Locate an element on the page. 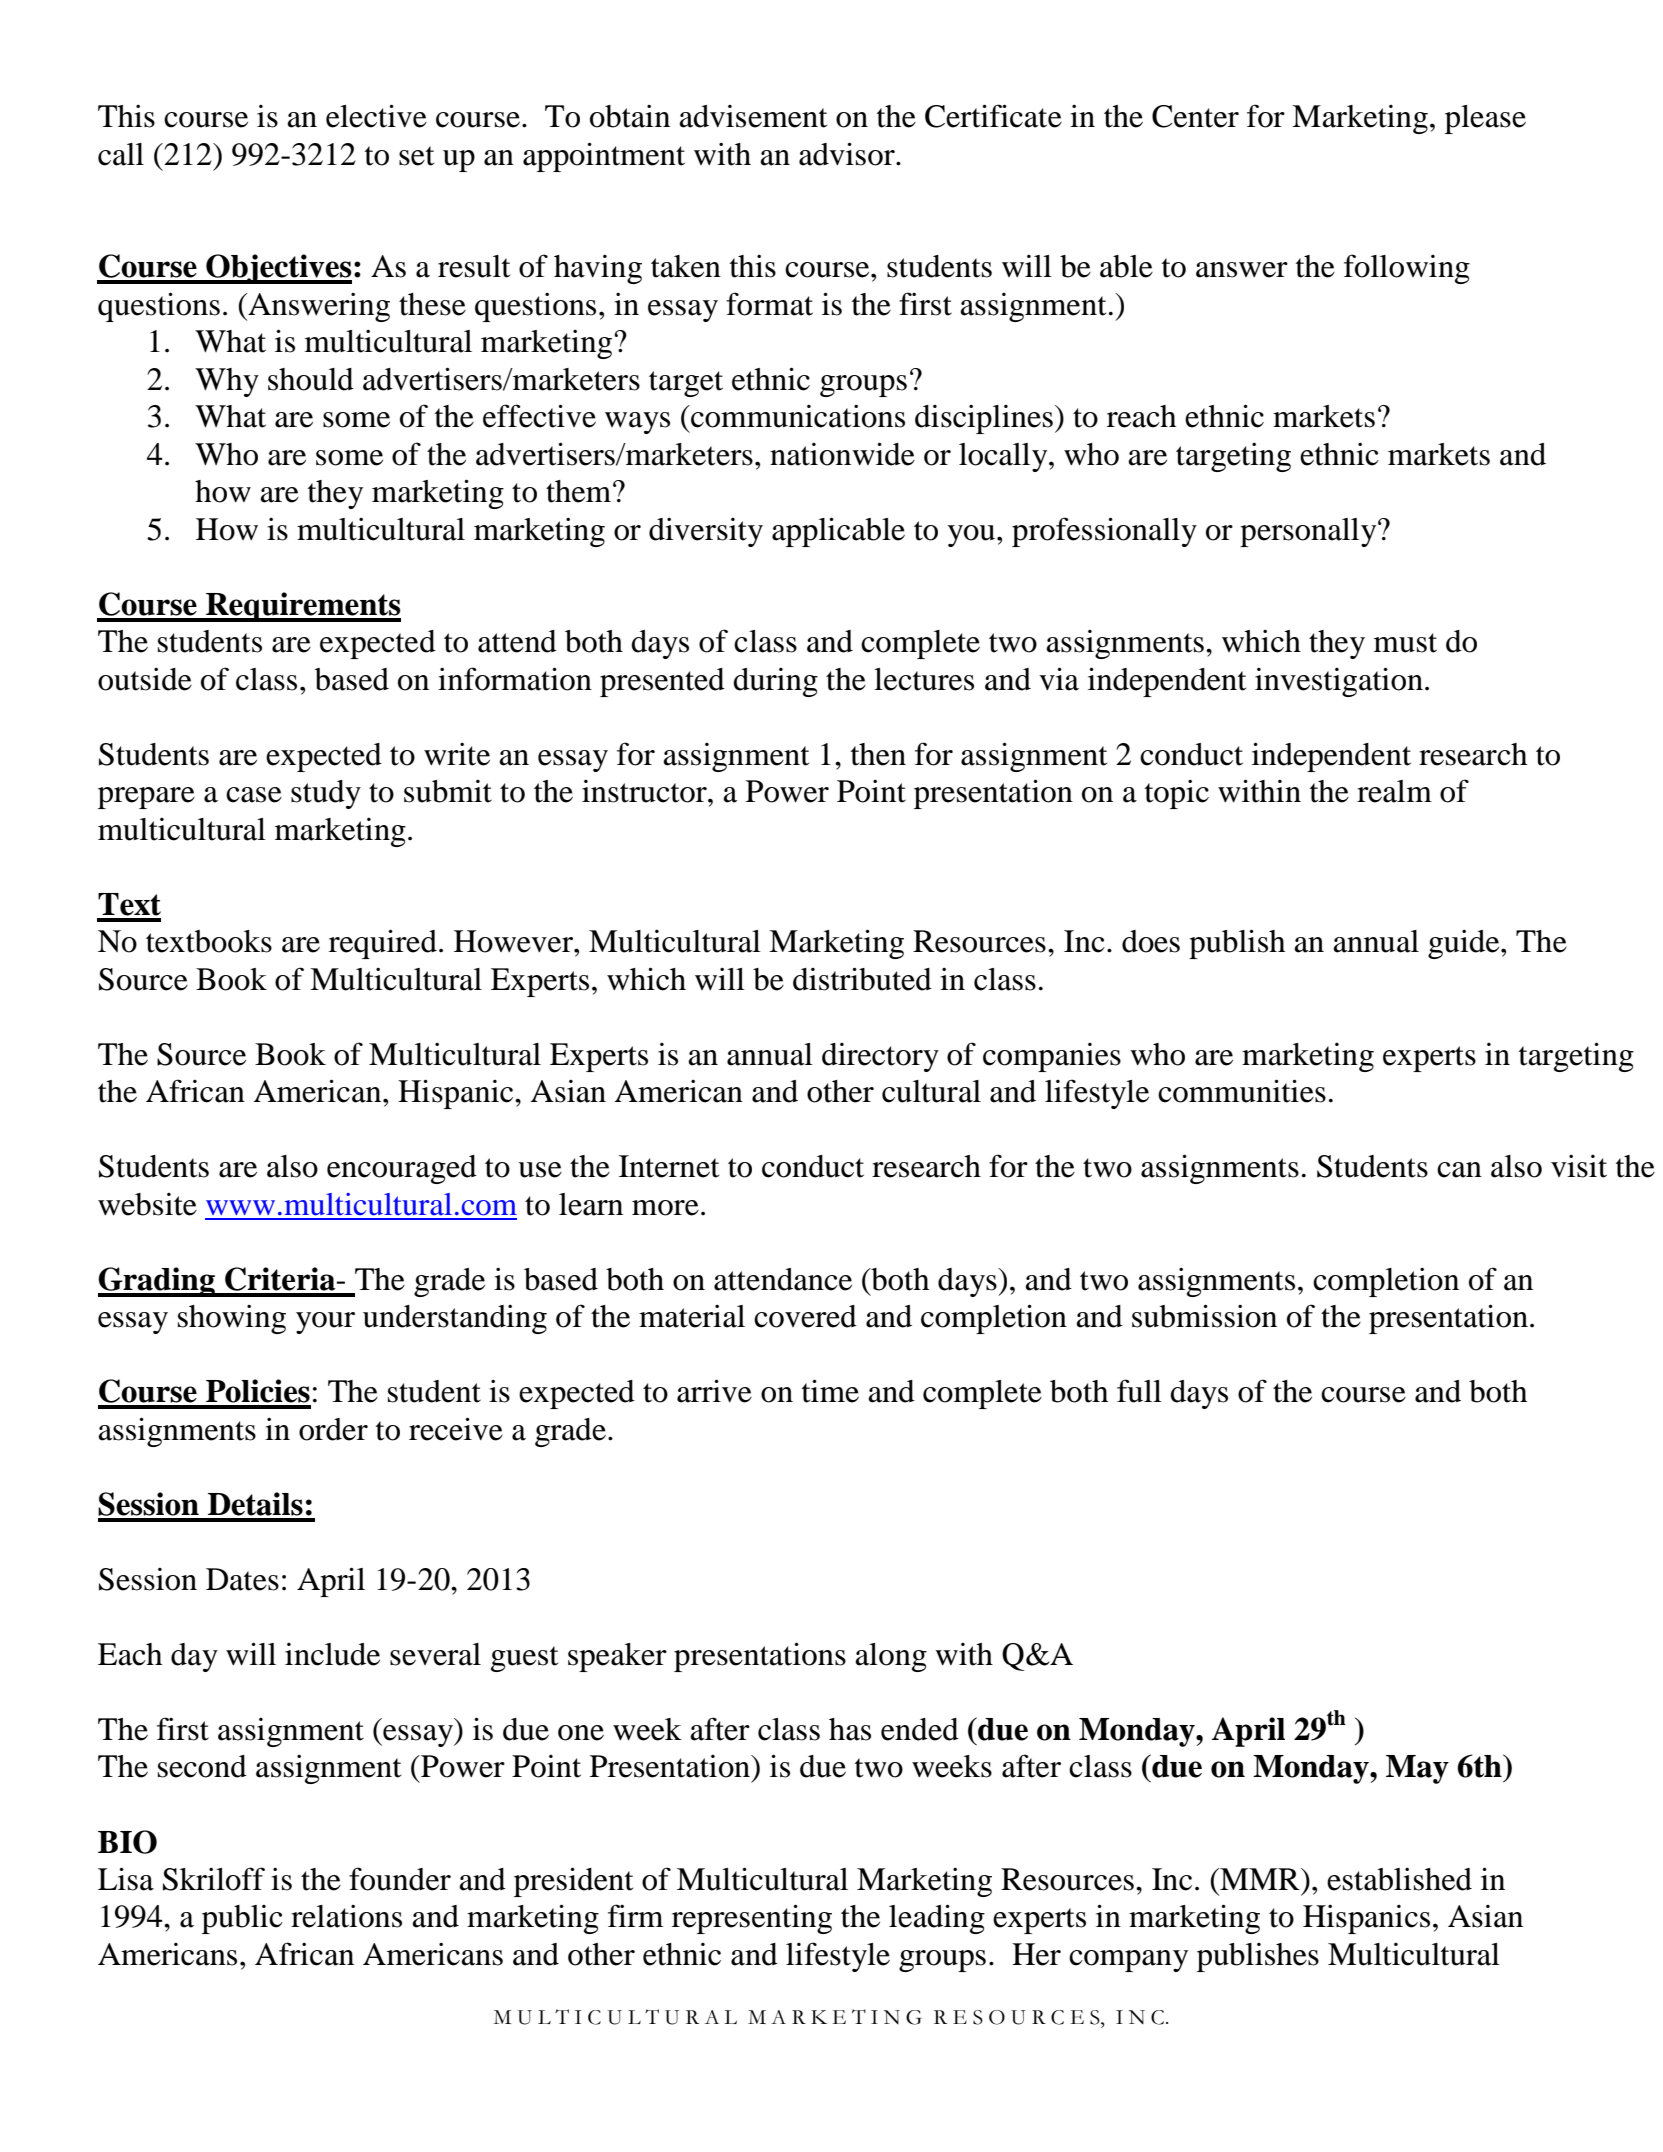 The image size is (1663, 2152). elective is located at coordinates (376, 116).
